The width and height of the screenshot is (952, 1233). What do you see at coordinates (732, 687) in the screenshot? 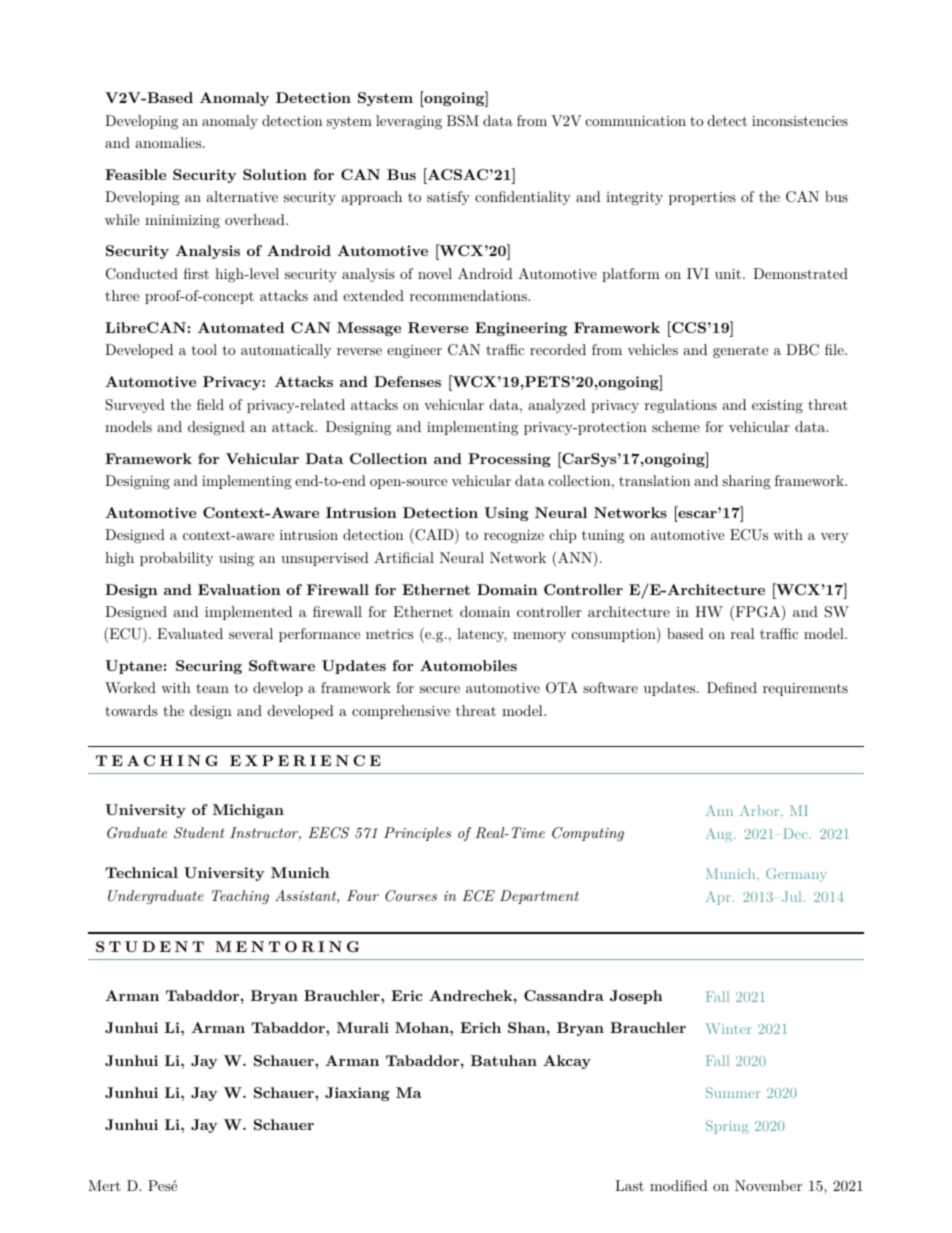
I see `Defined` at bounding box center [732, 687].
